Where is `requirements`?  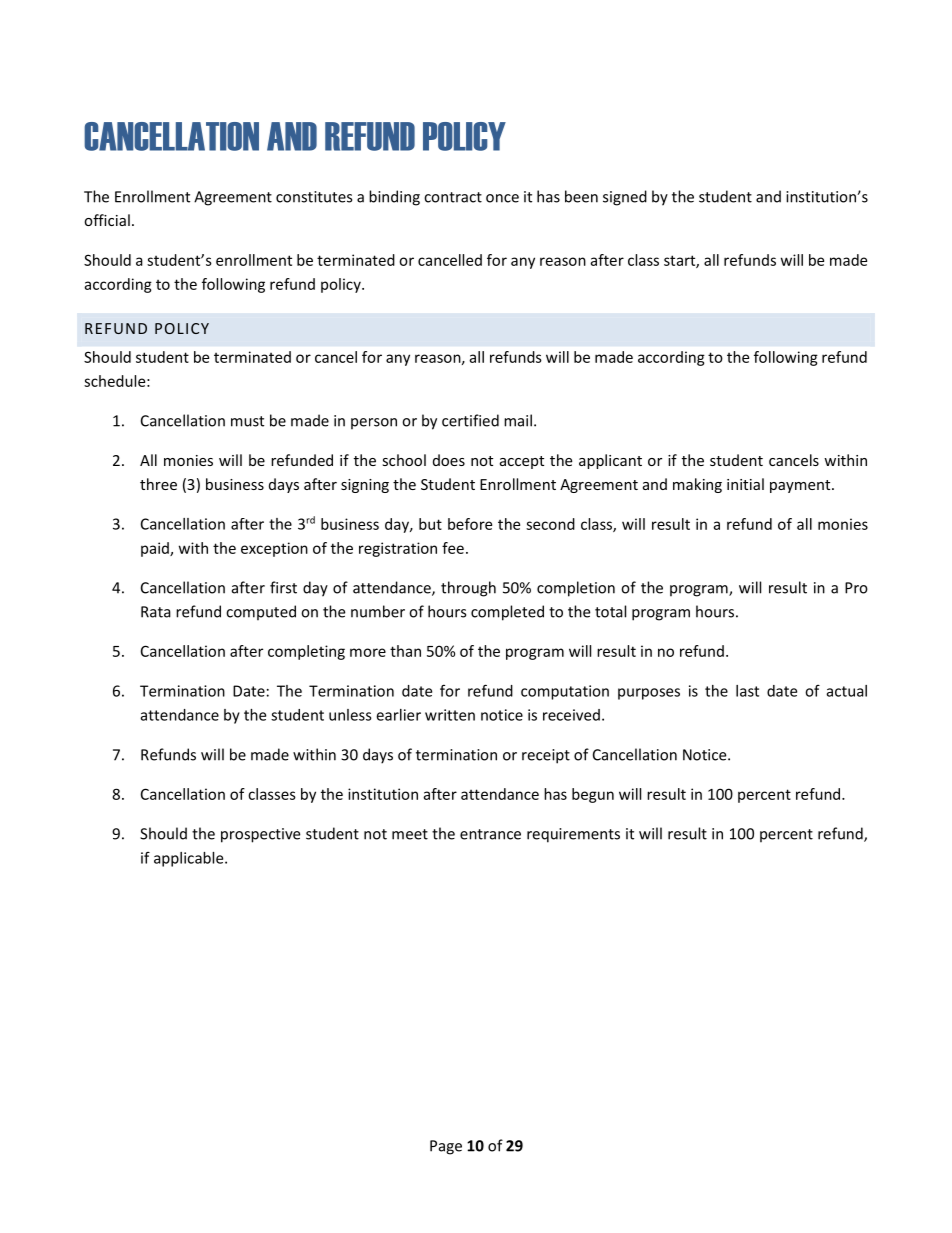 requirements is located at coordinates (573, 835).
